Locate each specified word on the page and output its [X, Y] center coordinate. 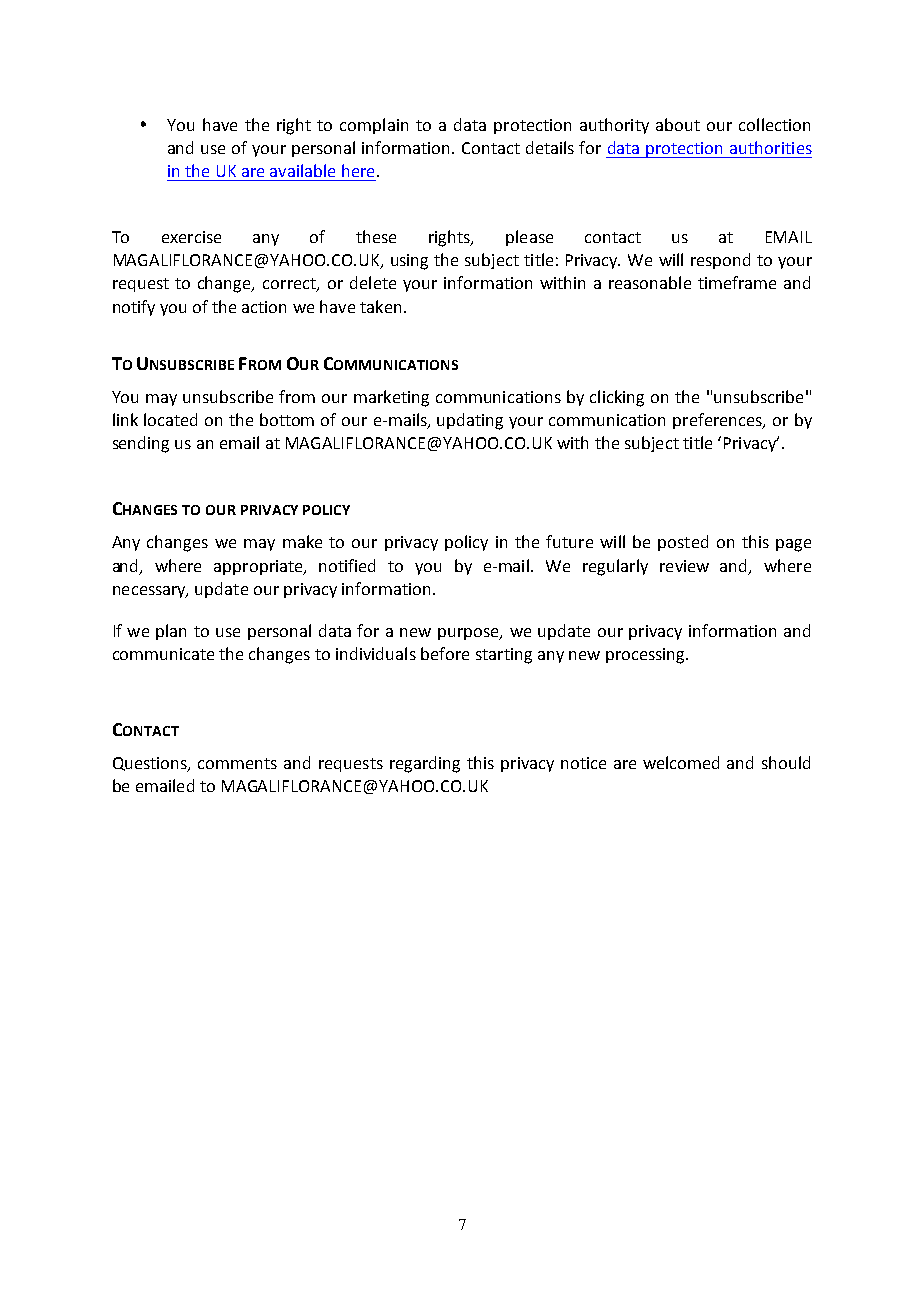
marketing [391, 398]
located [170, 419]
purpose [469, 634]
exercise [191, 237]
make [302, 541]
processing [646, 656]
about [678, 124]
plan [171, 632]
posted [683, 543]
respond [720, 261]
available [302, 170]
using [409, 262]
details [550, 147]
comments [237, 763]
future [569, 541]
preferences [719, 421]
